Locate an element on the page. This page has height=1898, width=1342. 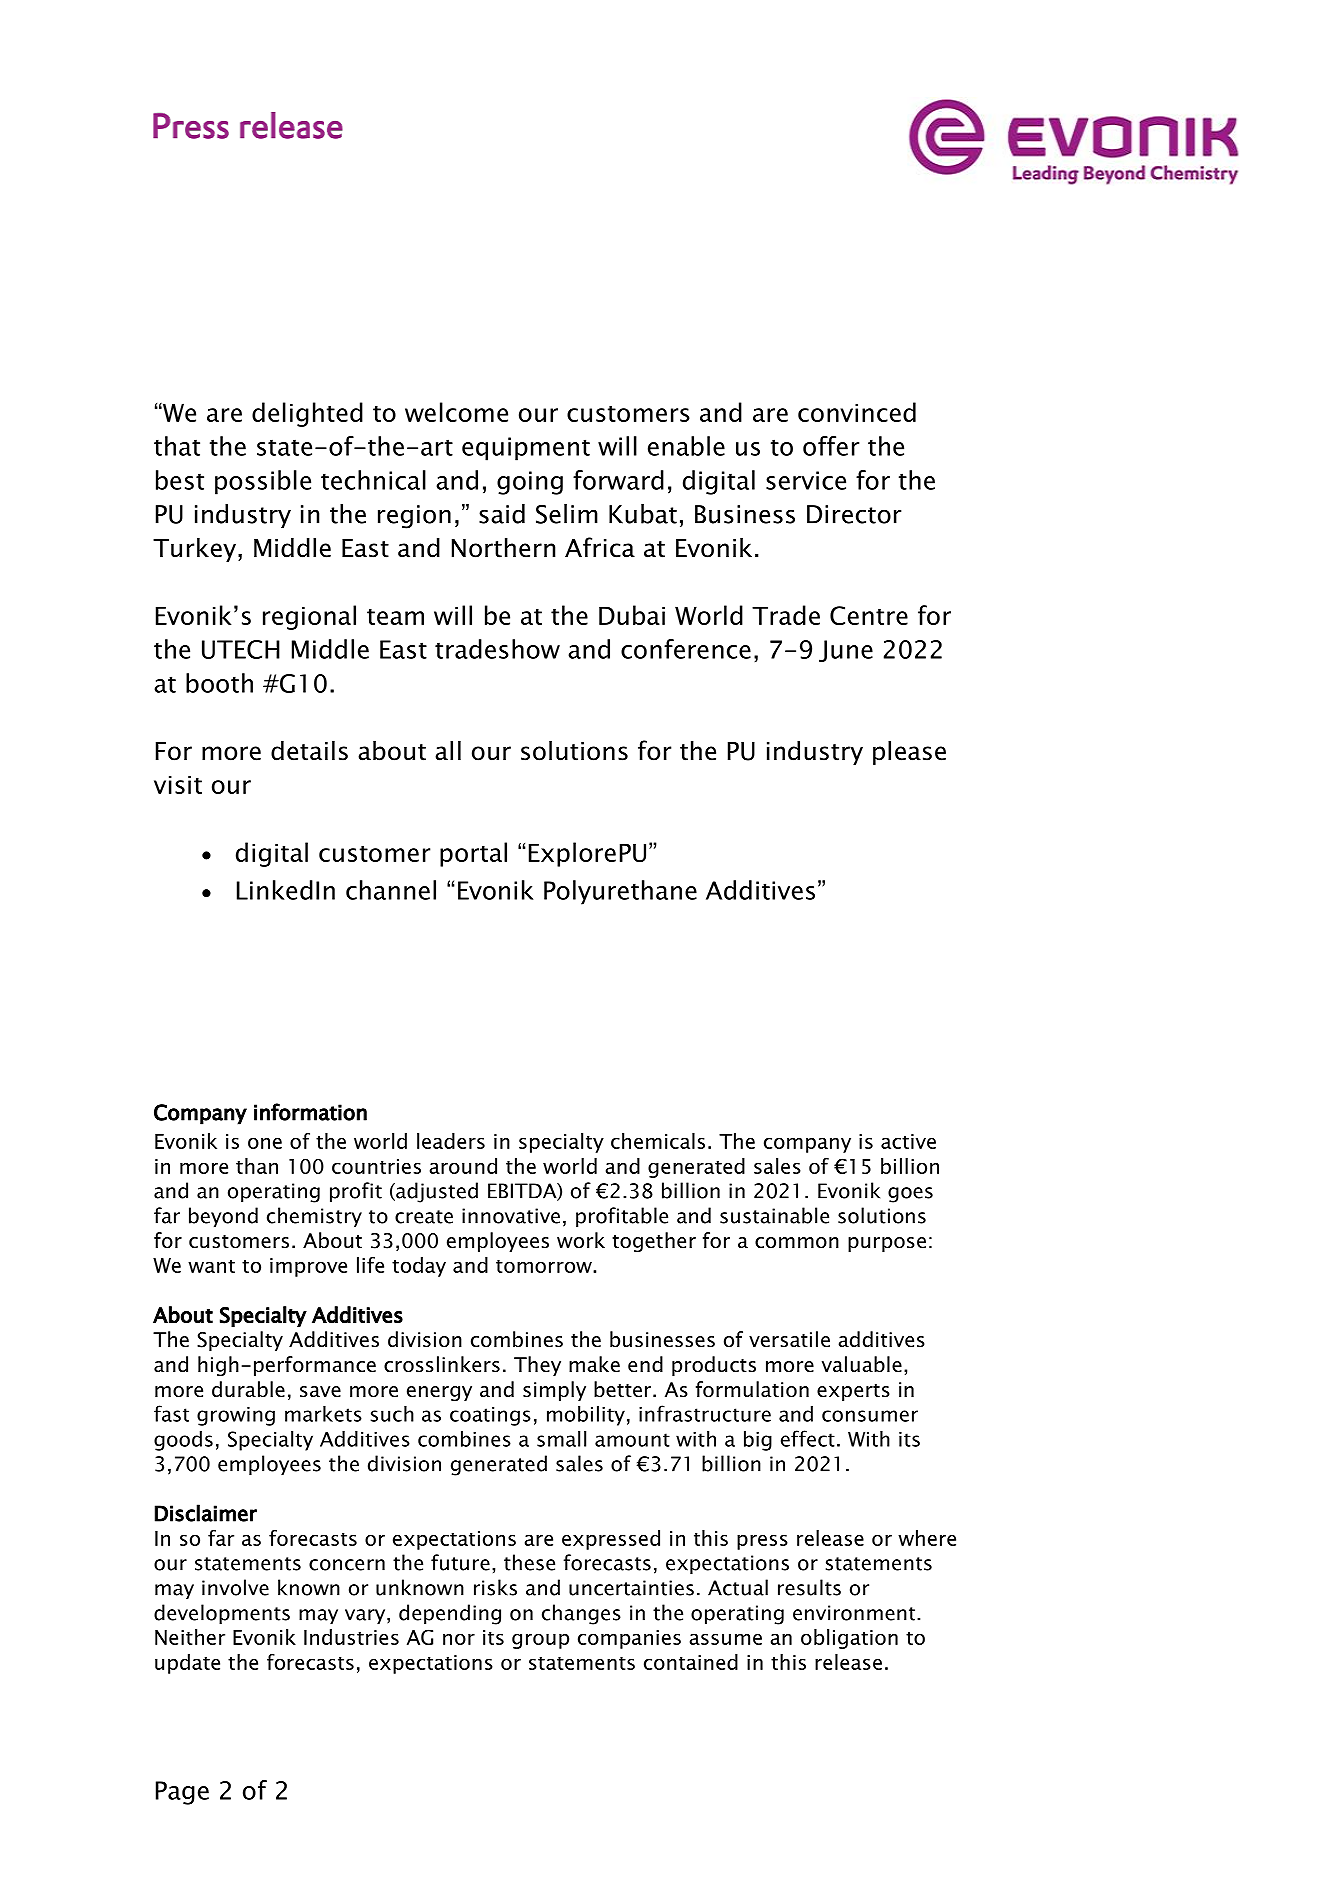
please is located at coordinates (909, 753).
